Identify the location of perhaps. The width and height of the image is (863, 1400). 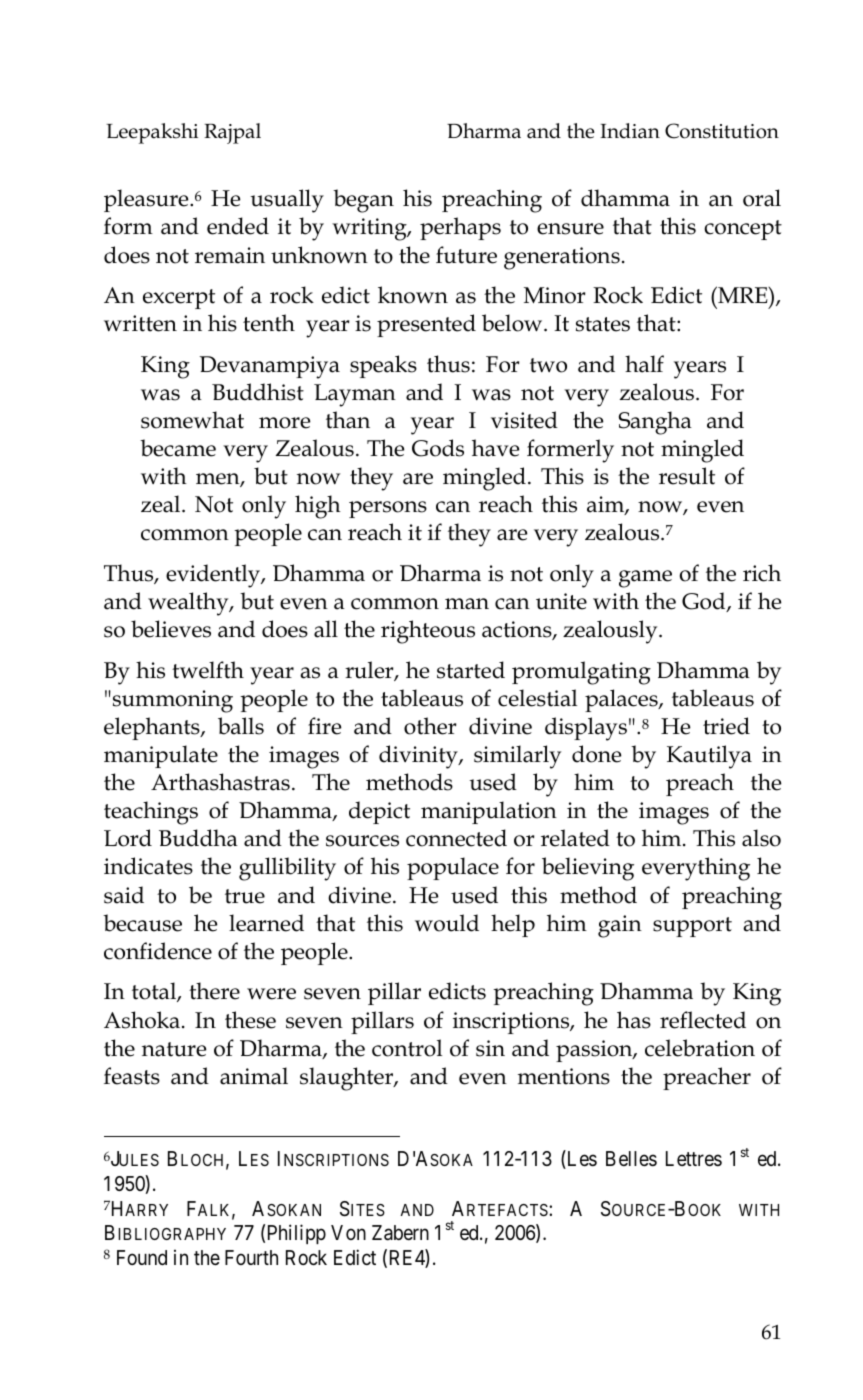
(460, 228).
